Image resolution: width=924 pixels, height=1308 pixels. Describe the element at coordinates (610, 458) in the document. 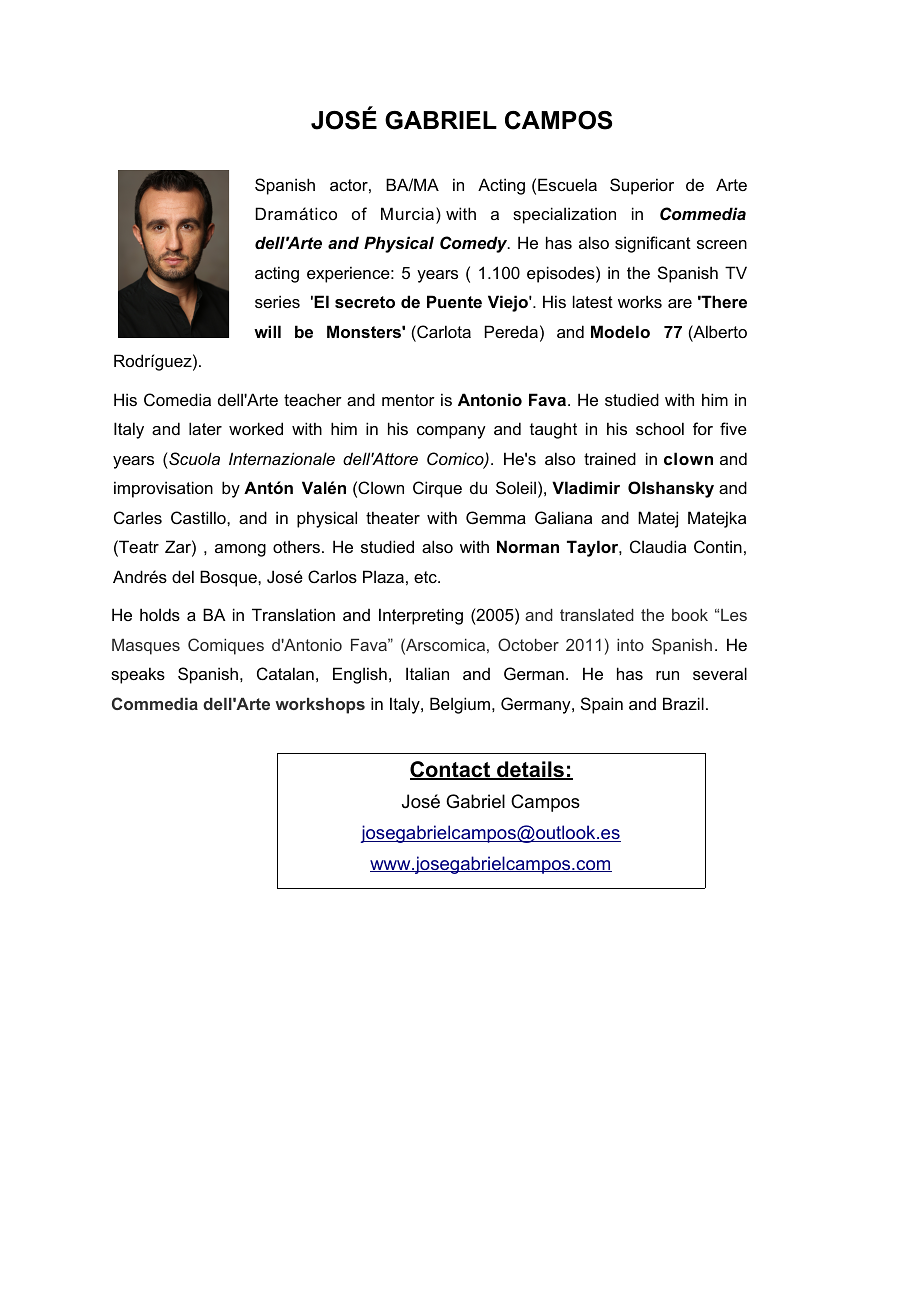

I see `trained` at that location.
